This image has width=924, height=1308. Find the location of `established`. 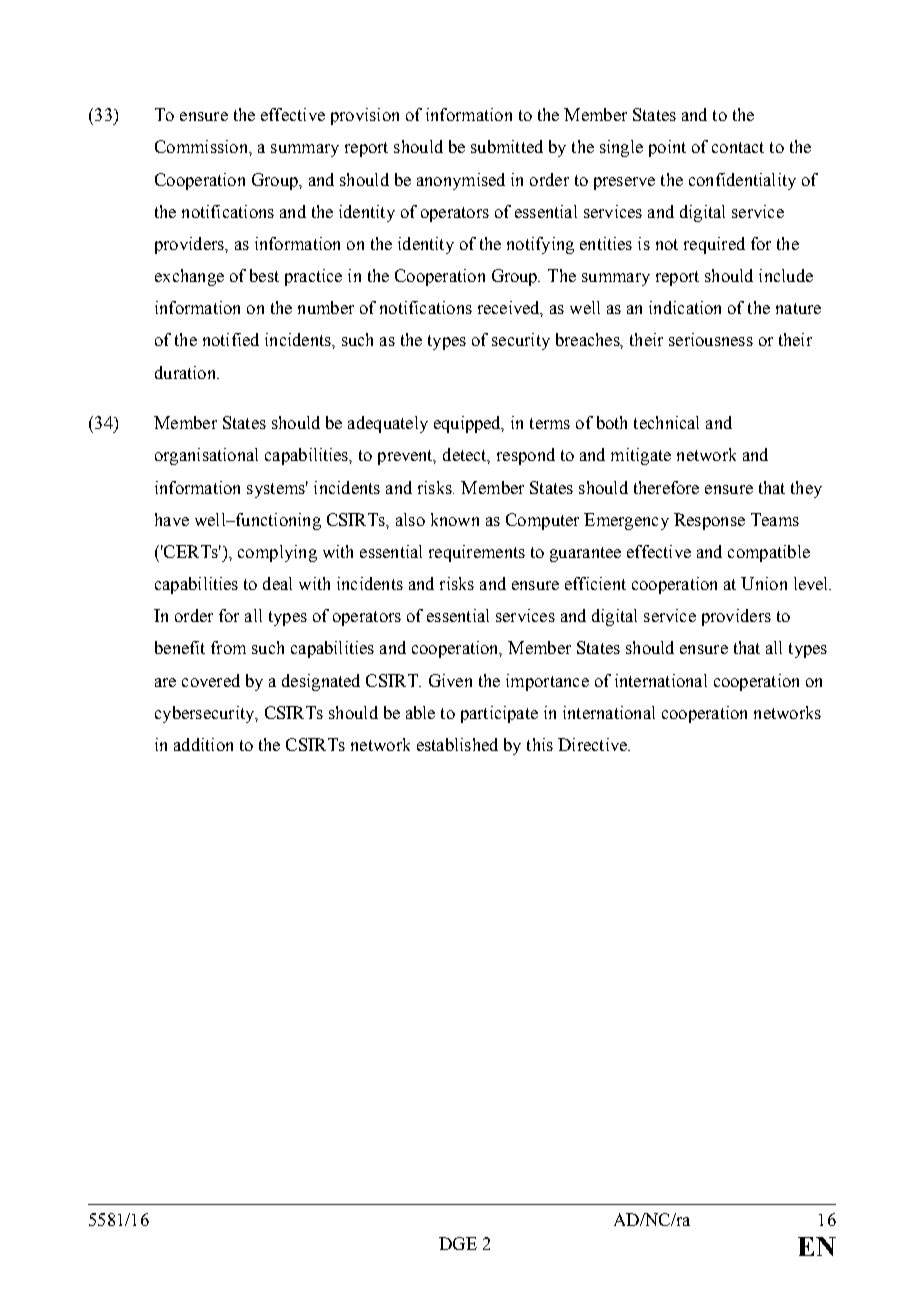

established is located at coordinates (457, 744).
